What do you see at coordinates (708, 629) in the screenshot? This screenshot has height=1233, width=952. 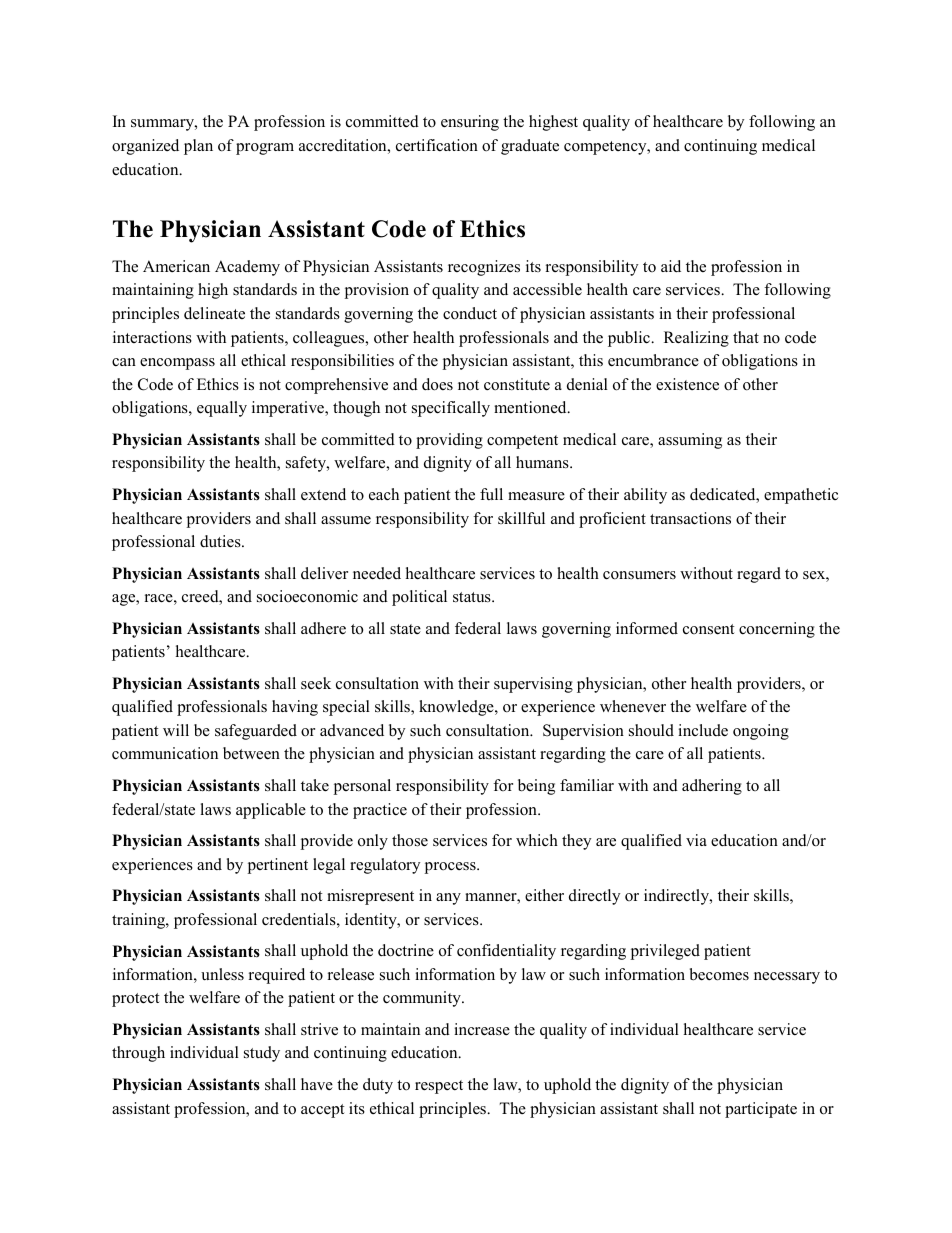 I see `consent` at bounding box center [708, 629].
